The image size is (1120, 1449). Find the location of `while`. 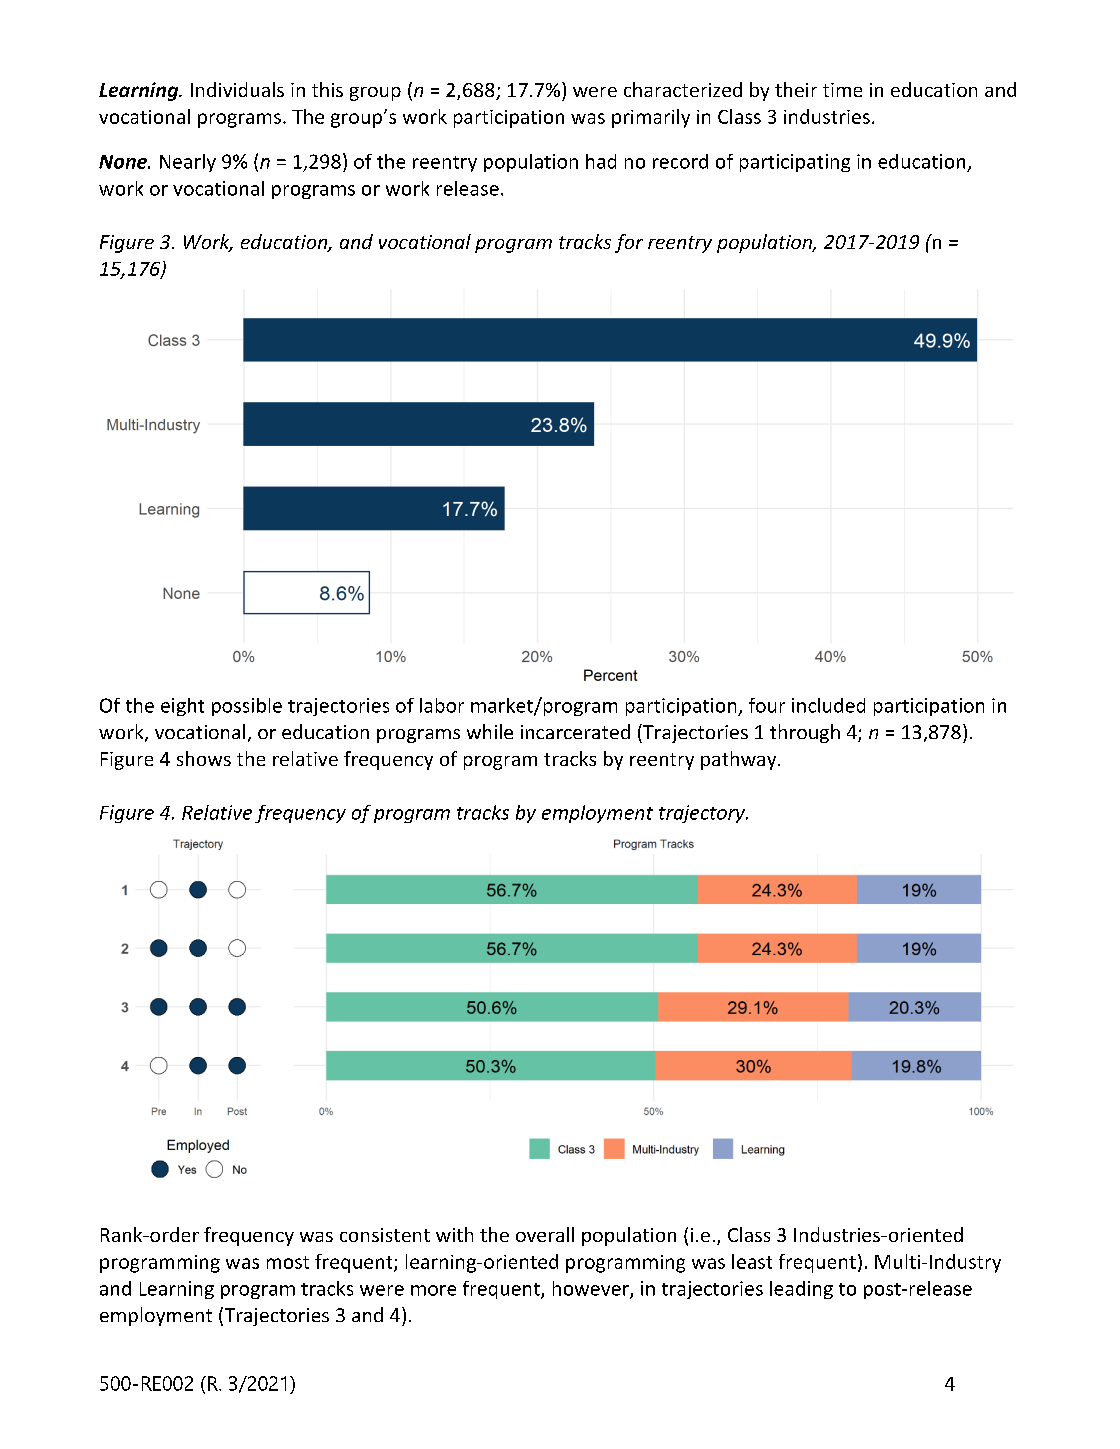

while is located at coordinates (490, 731).
